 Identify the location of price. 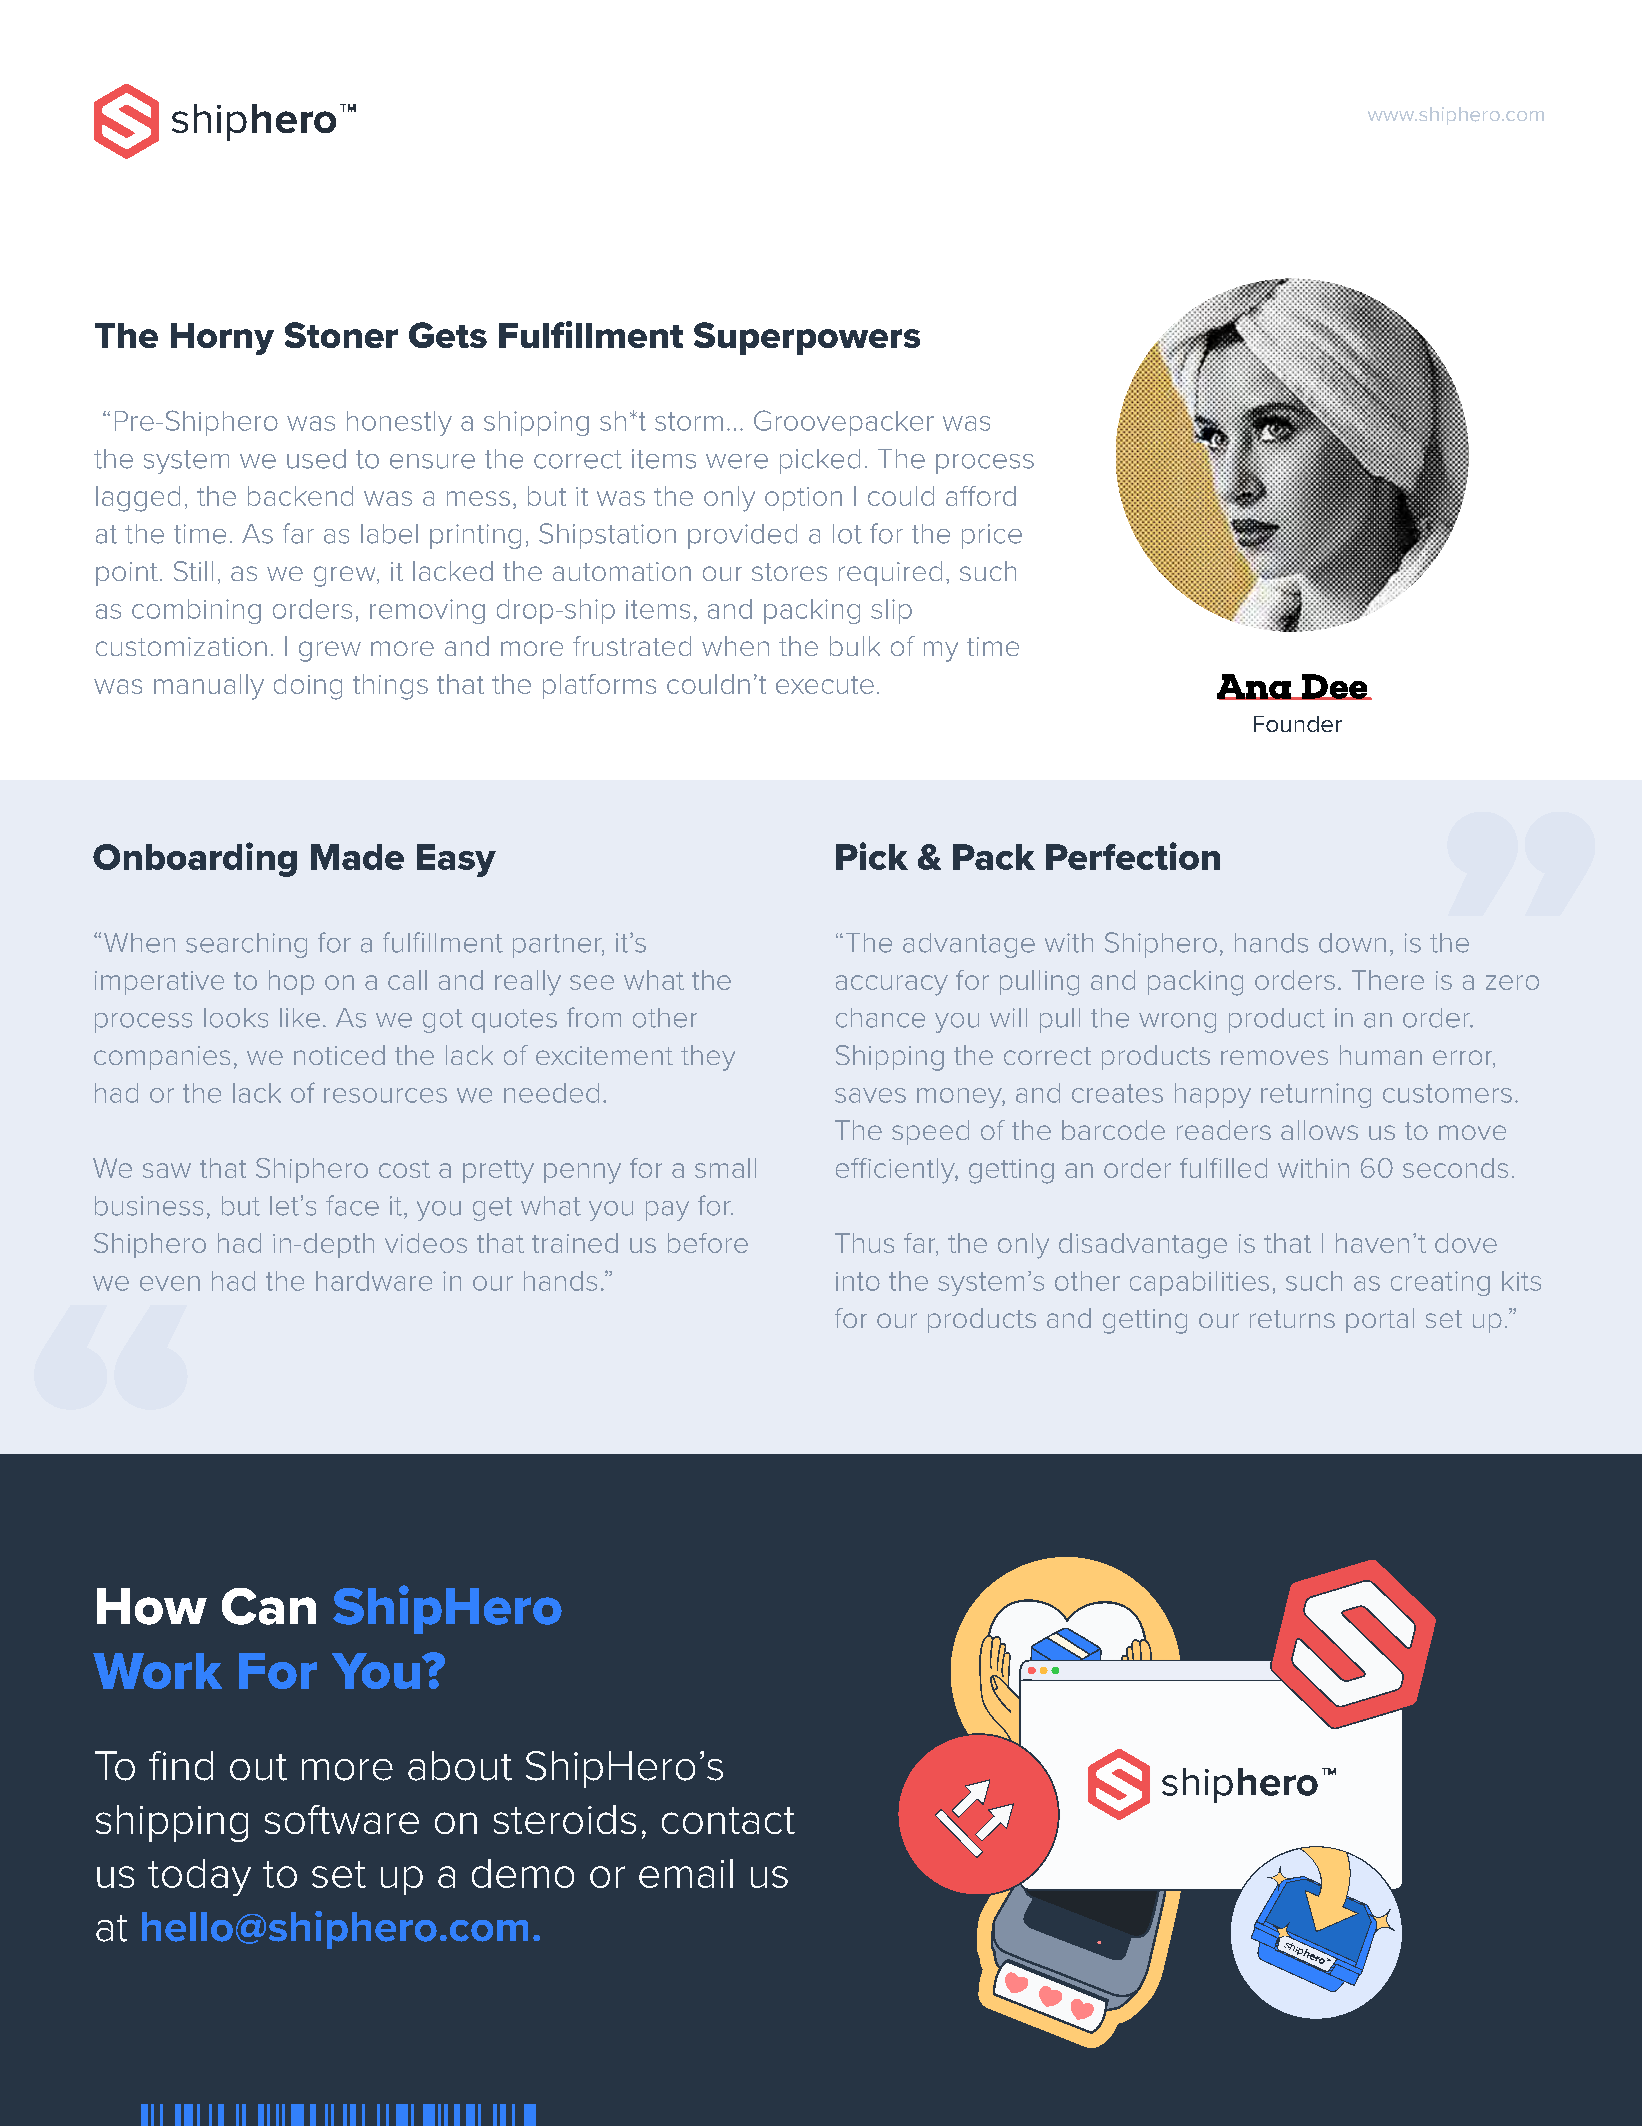
(992, 536).
